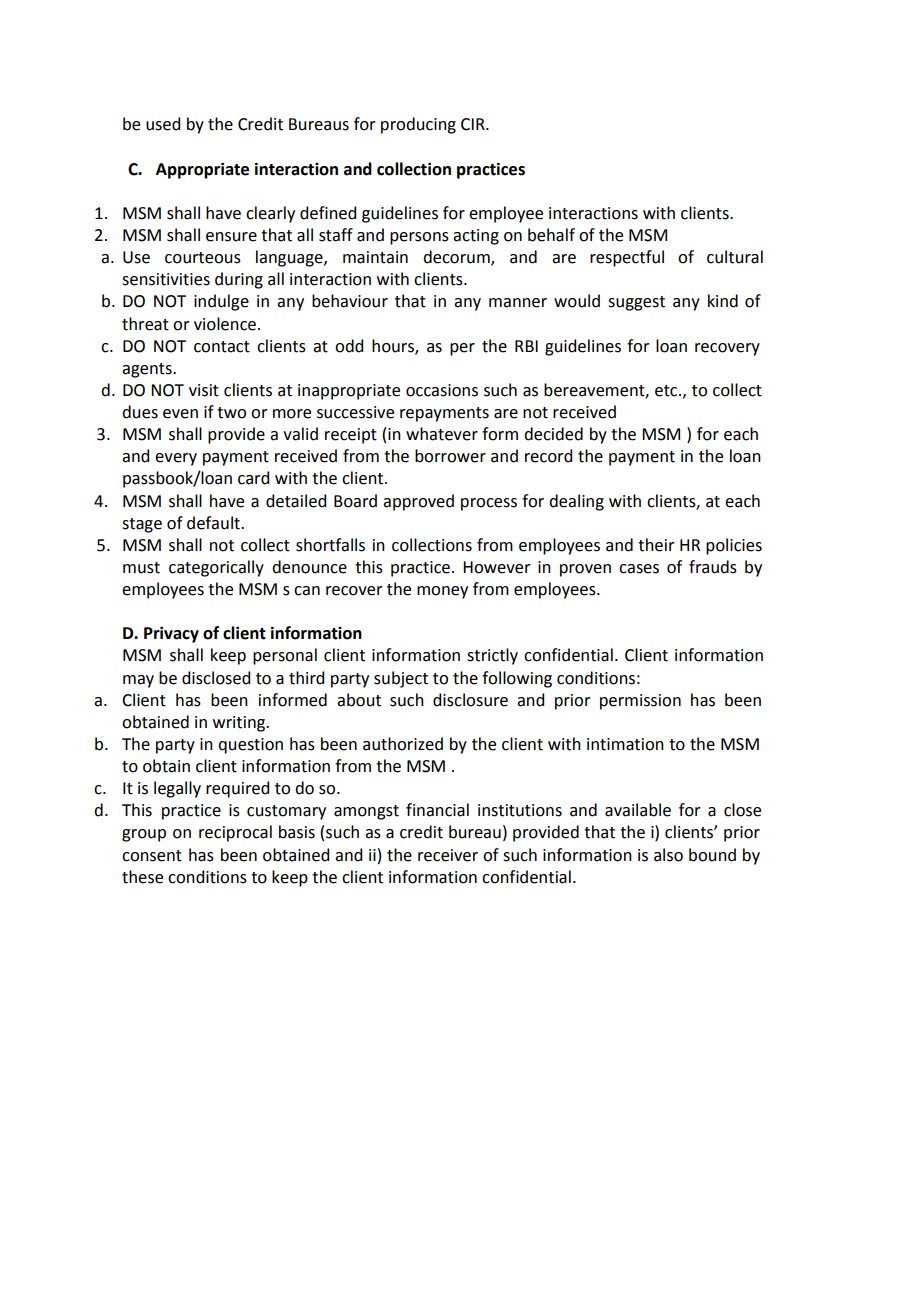 This document has width=924, height=1309. What do you see at coordinates (394, 346) in the document?
I see `hours` at bounding box center [394, 346].
